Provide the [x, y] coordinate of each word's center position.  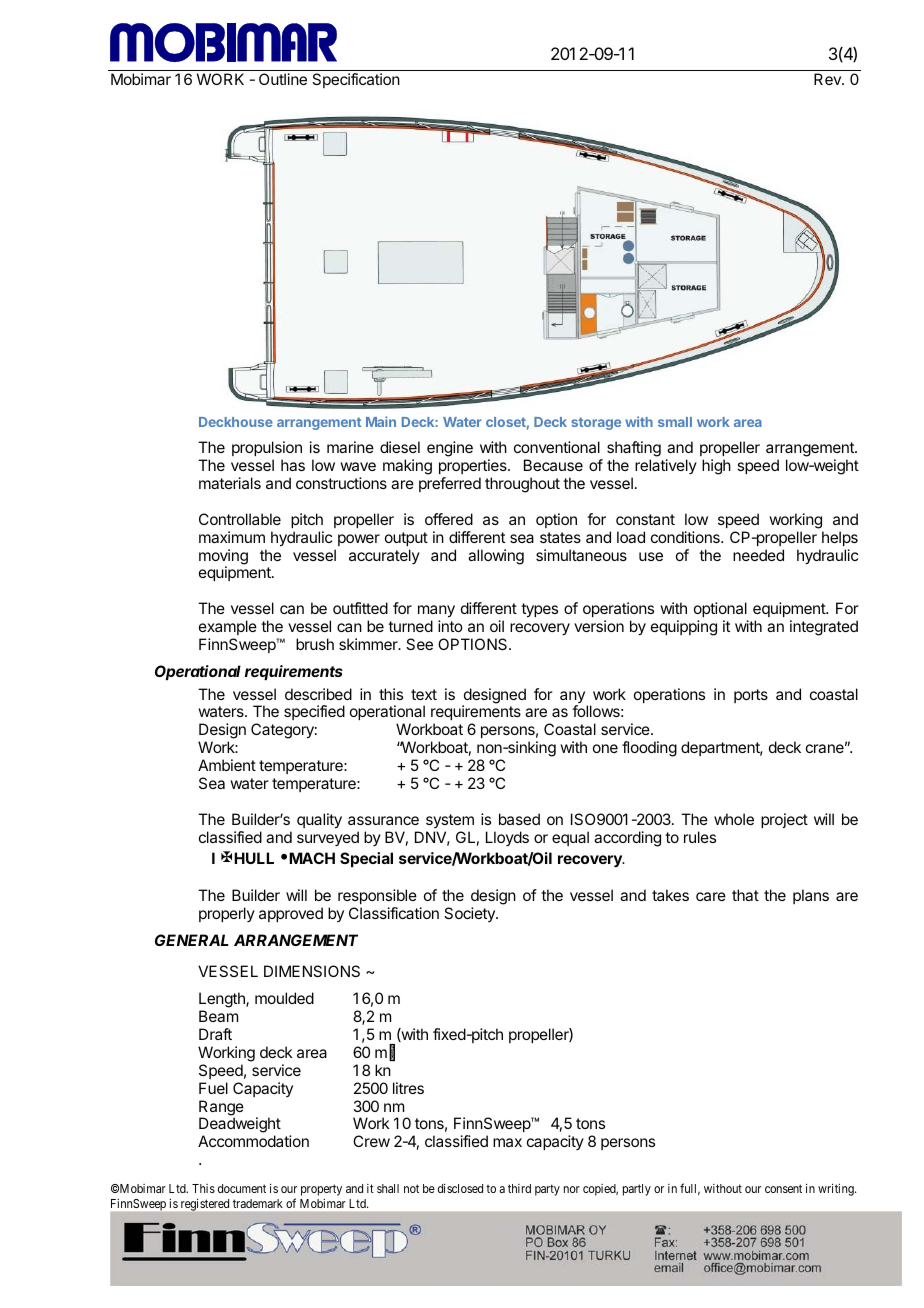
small [675, 422]
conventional [557, 447]
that [745, 895]
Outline [283, 79]
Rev [828, 79]
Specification [356, 80]
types [539, 610]
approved [291, 914]
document [242, 1188]
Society [470, 914]
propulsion [267, 450]
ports [751, 696]
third [519, 1188]
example [228, 627]
